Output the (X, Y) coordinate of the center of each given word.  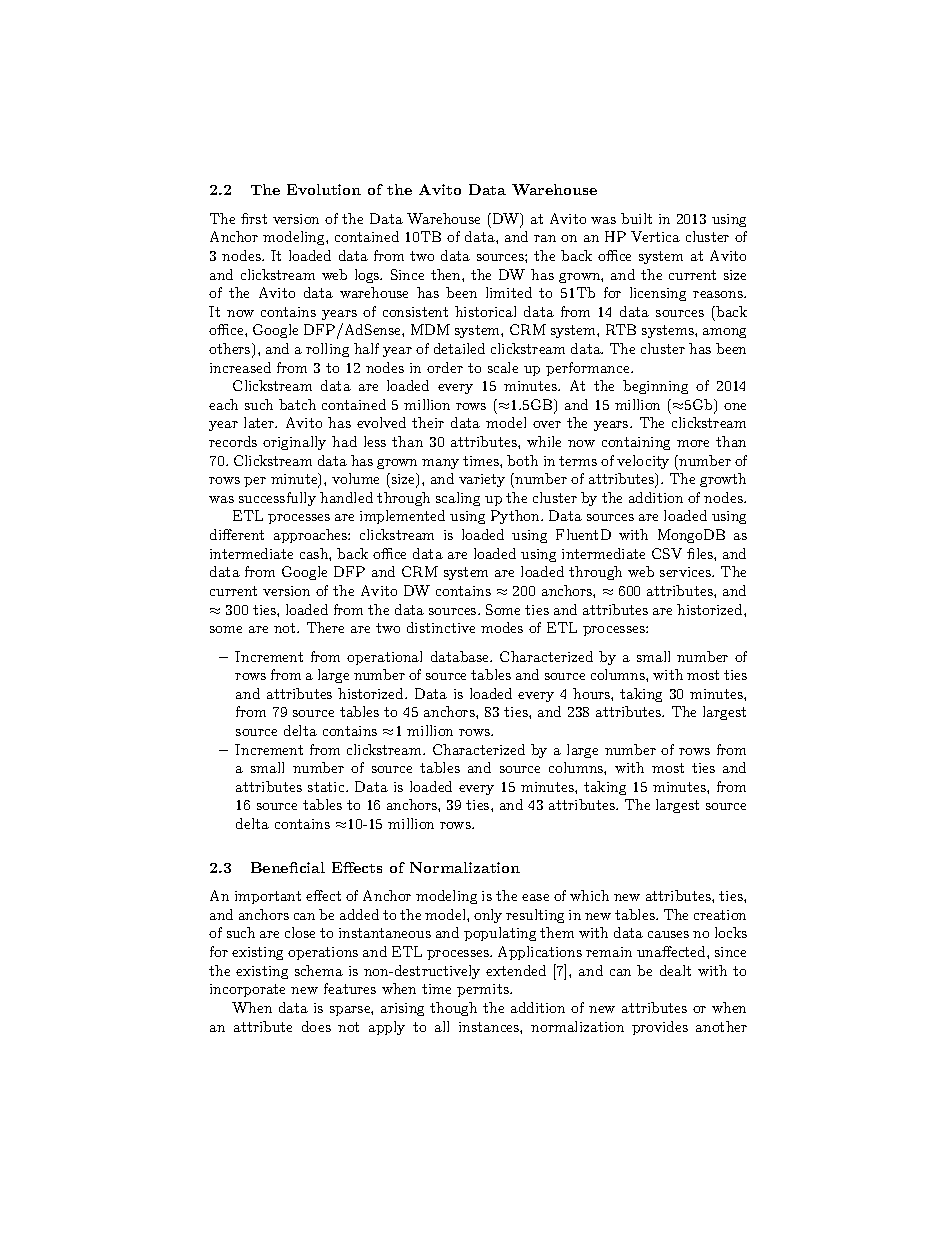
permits (484, 990)
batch (297, 404)
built (636, 218)
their (428, 422)
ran (545, 238)
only (488, 916)
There (325, 627)
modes (502, 627)
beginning (655, 387)
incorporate (247, 990)
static (327, 787)
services (686, 572)
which (589, 895)
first (254, 218)
